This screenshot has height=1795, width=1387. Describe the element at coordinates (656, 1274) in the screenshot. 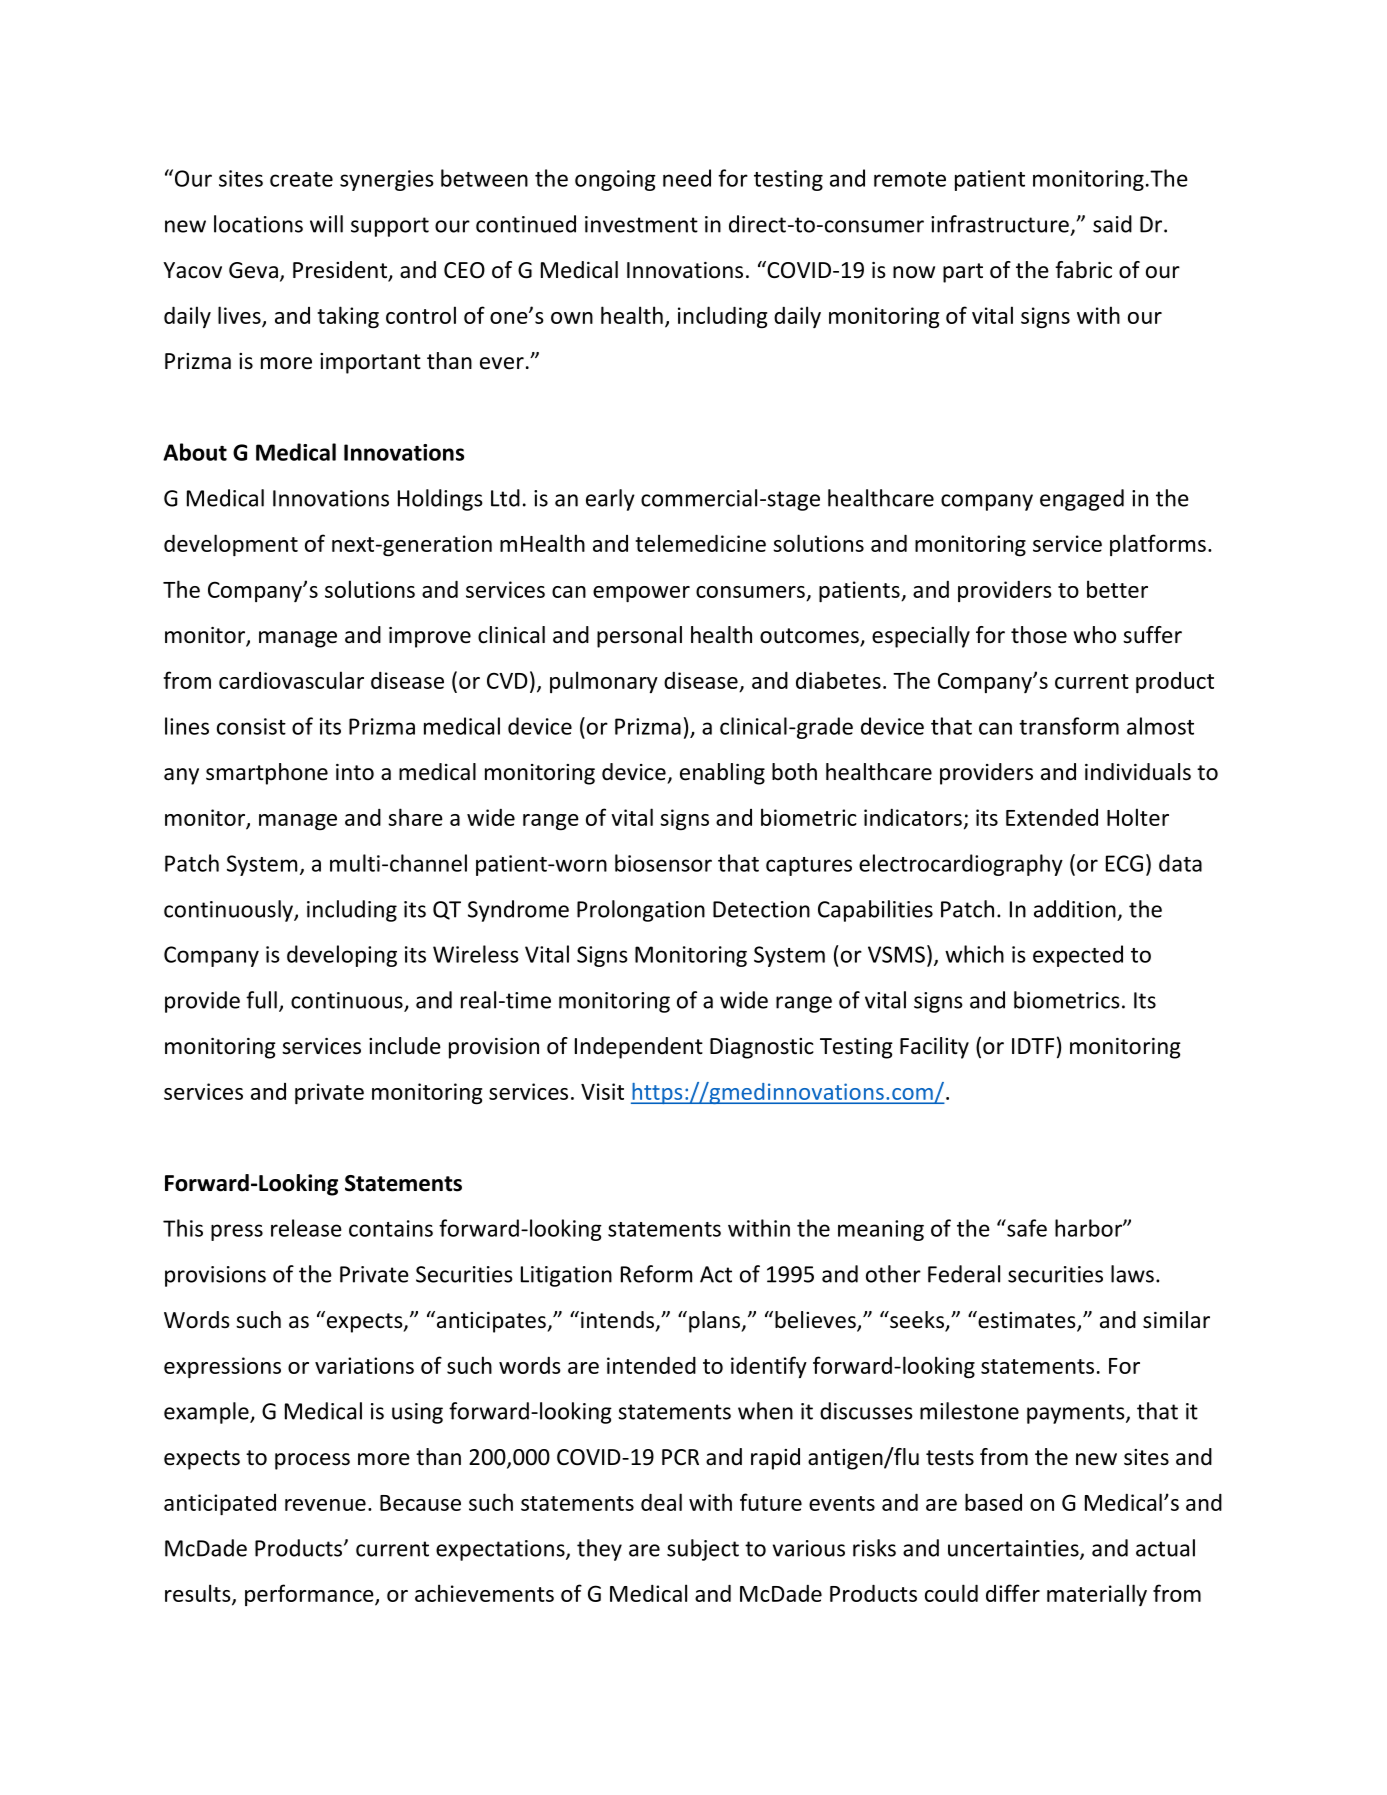

I see `Reform` at that location.
